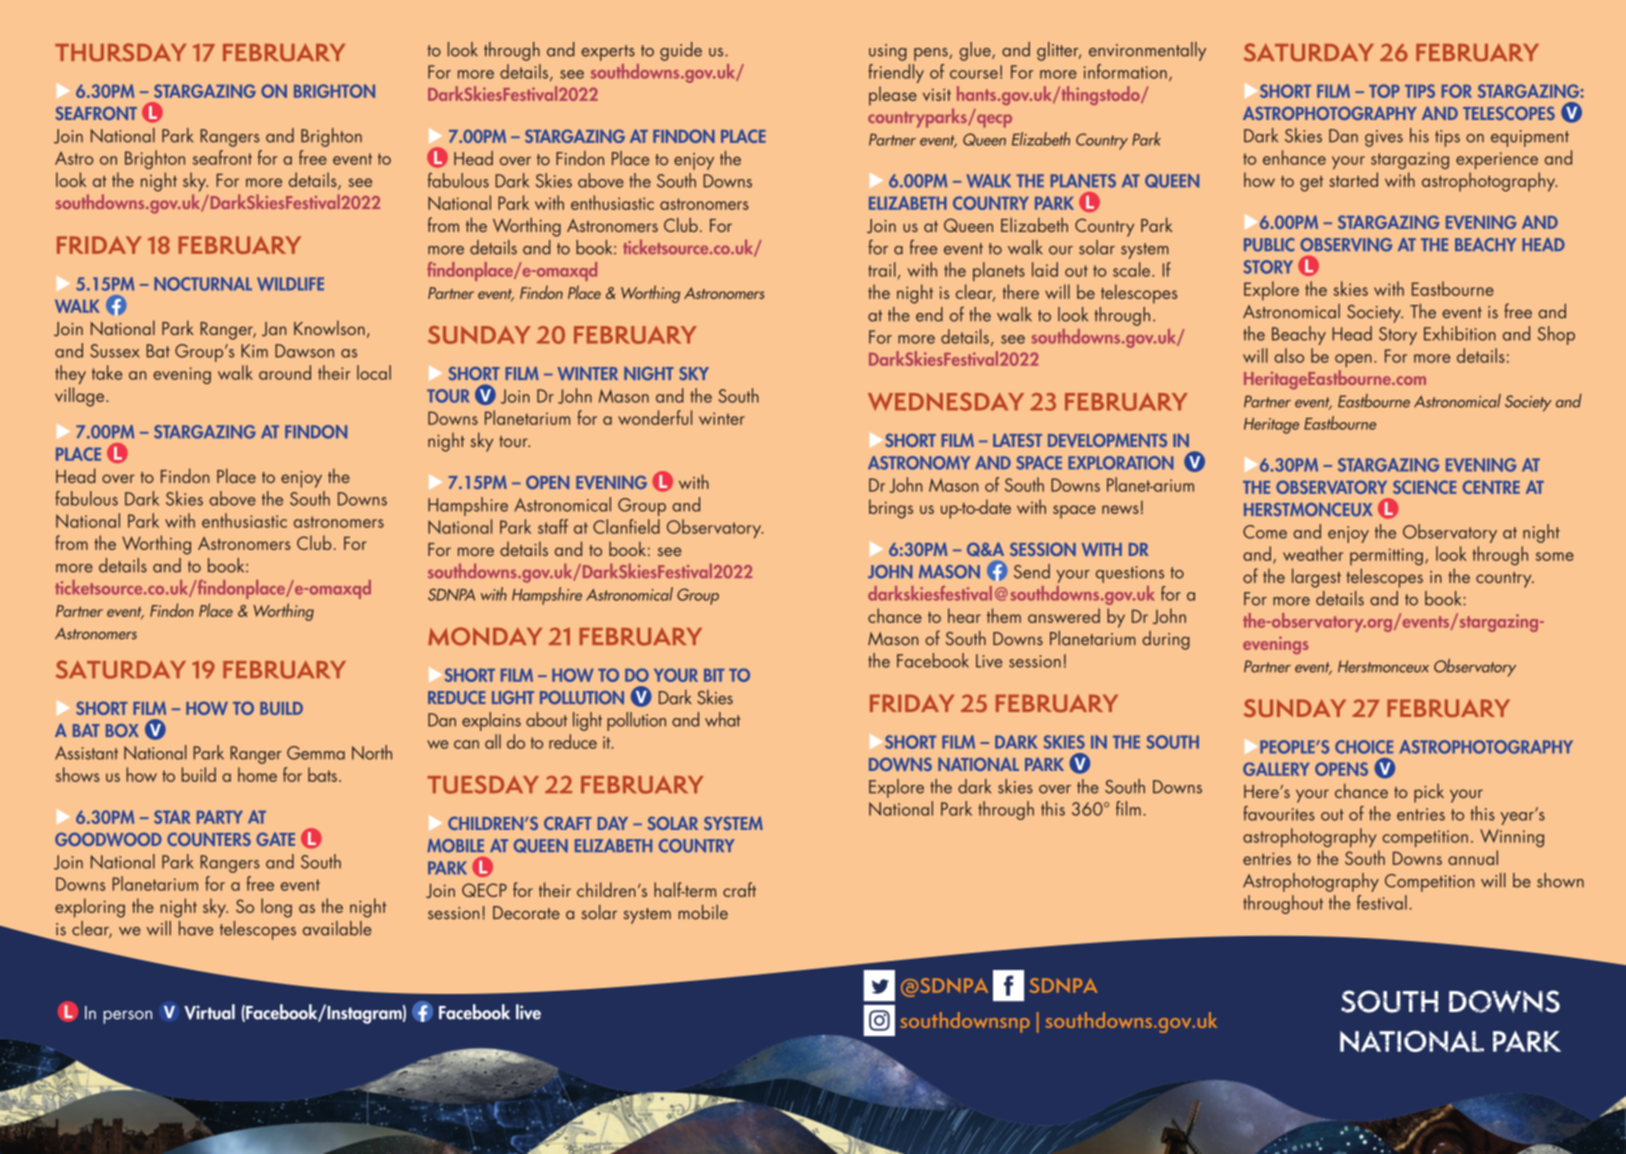  What do you see at coordinates (723, 719) in the page?
I see `what` at bounding box center [723, 719].
